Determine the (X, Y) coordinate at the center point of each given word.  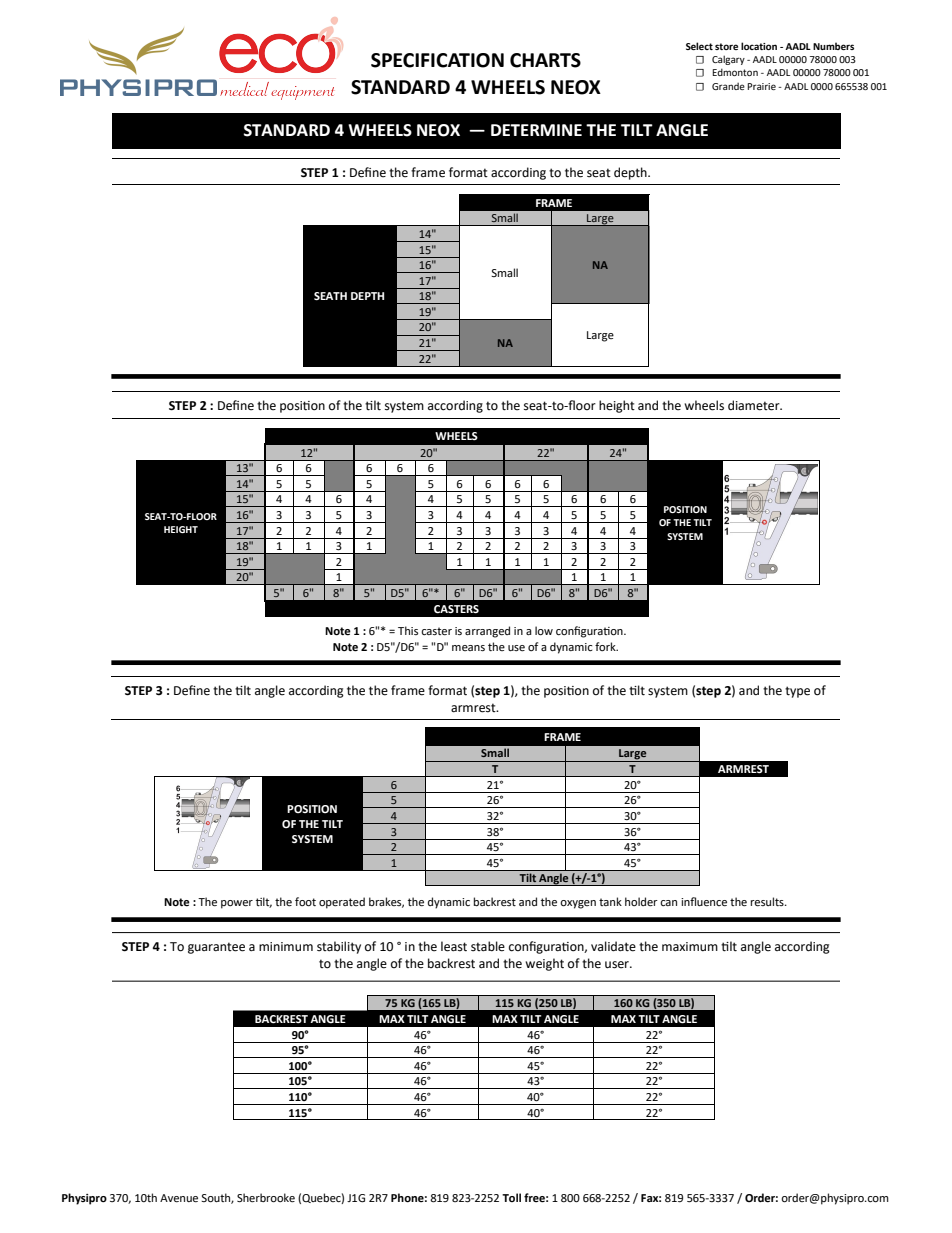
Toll (511, 1197)
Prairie (761, 86)
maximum (690, 946)
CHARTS (545, 60)
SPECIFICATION (437, 60)
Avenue (179, 1198)
